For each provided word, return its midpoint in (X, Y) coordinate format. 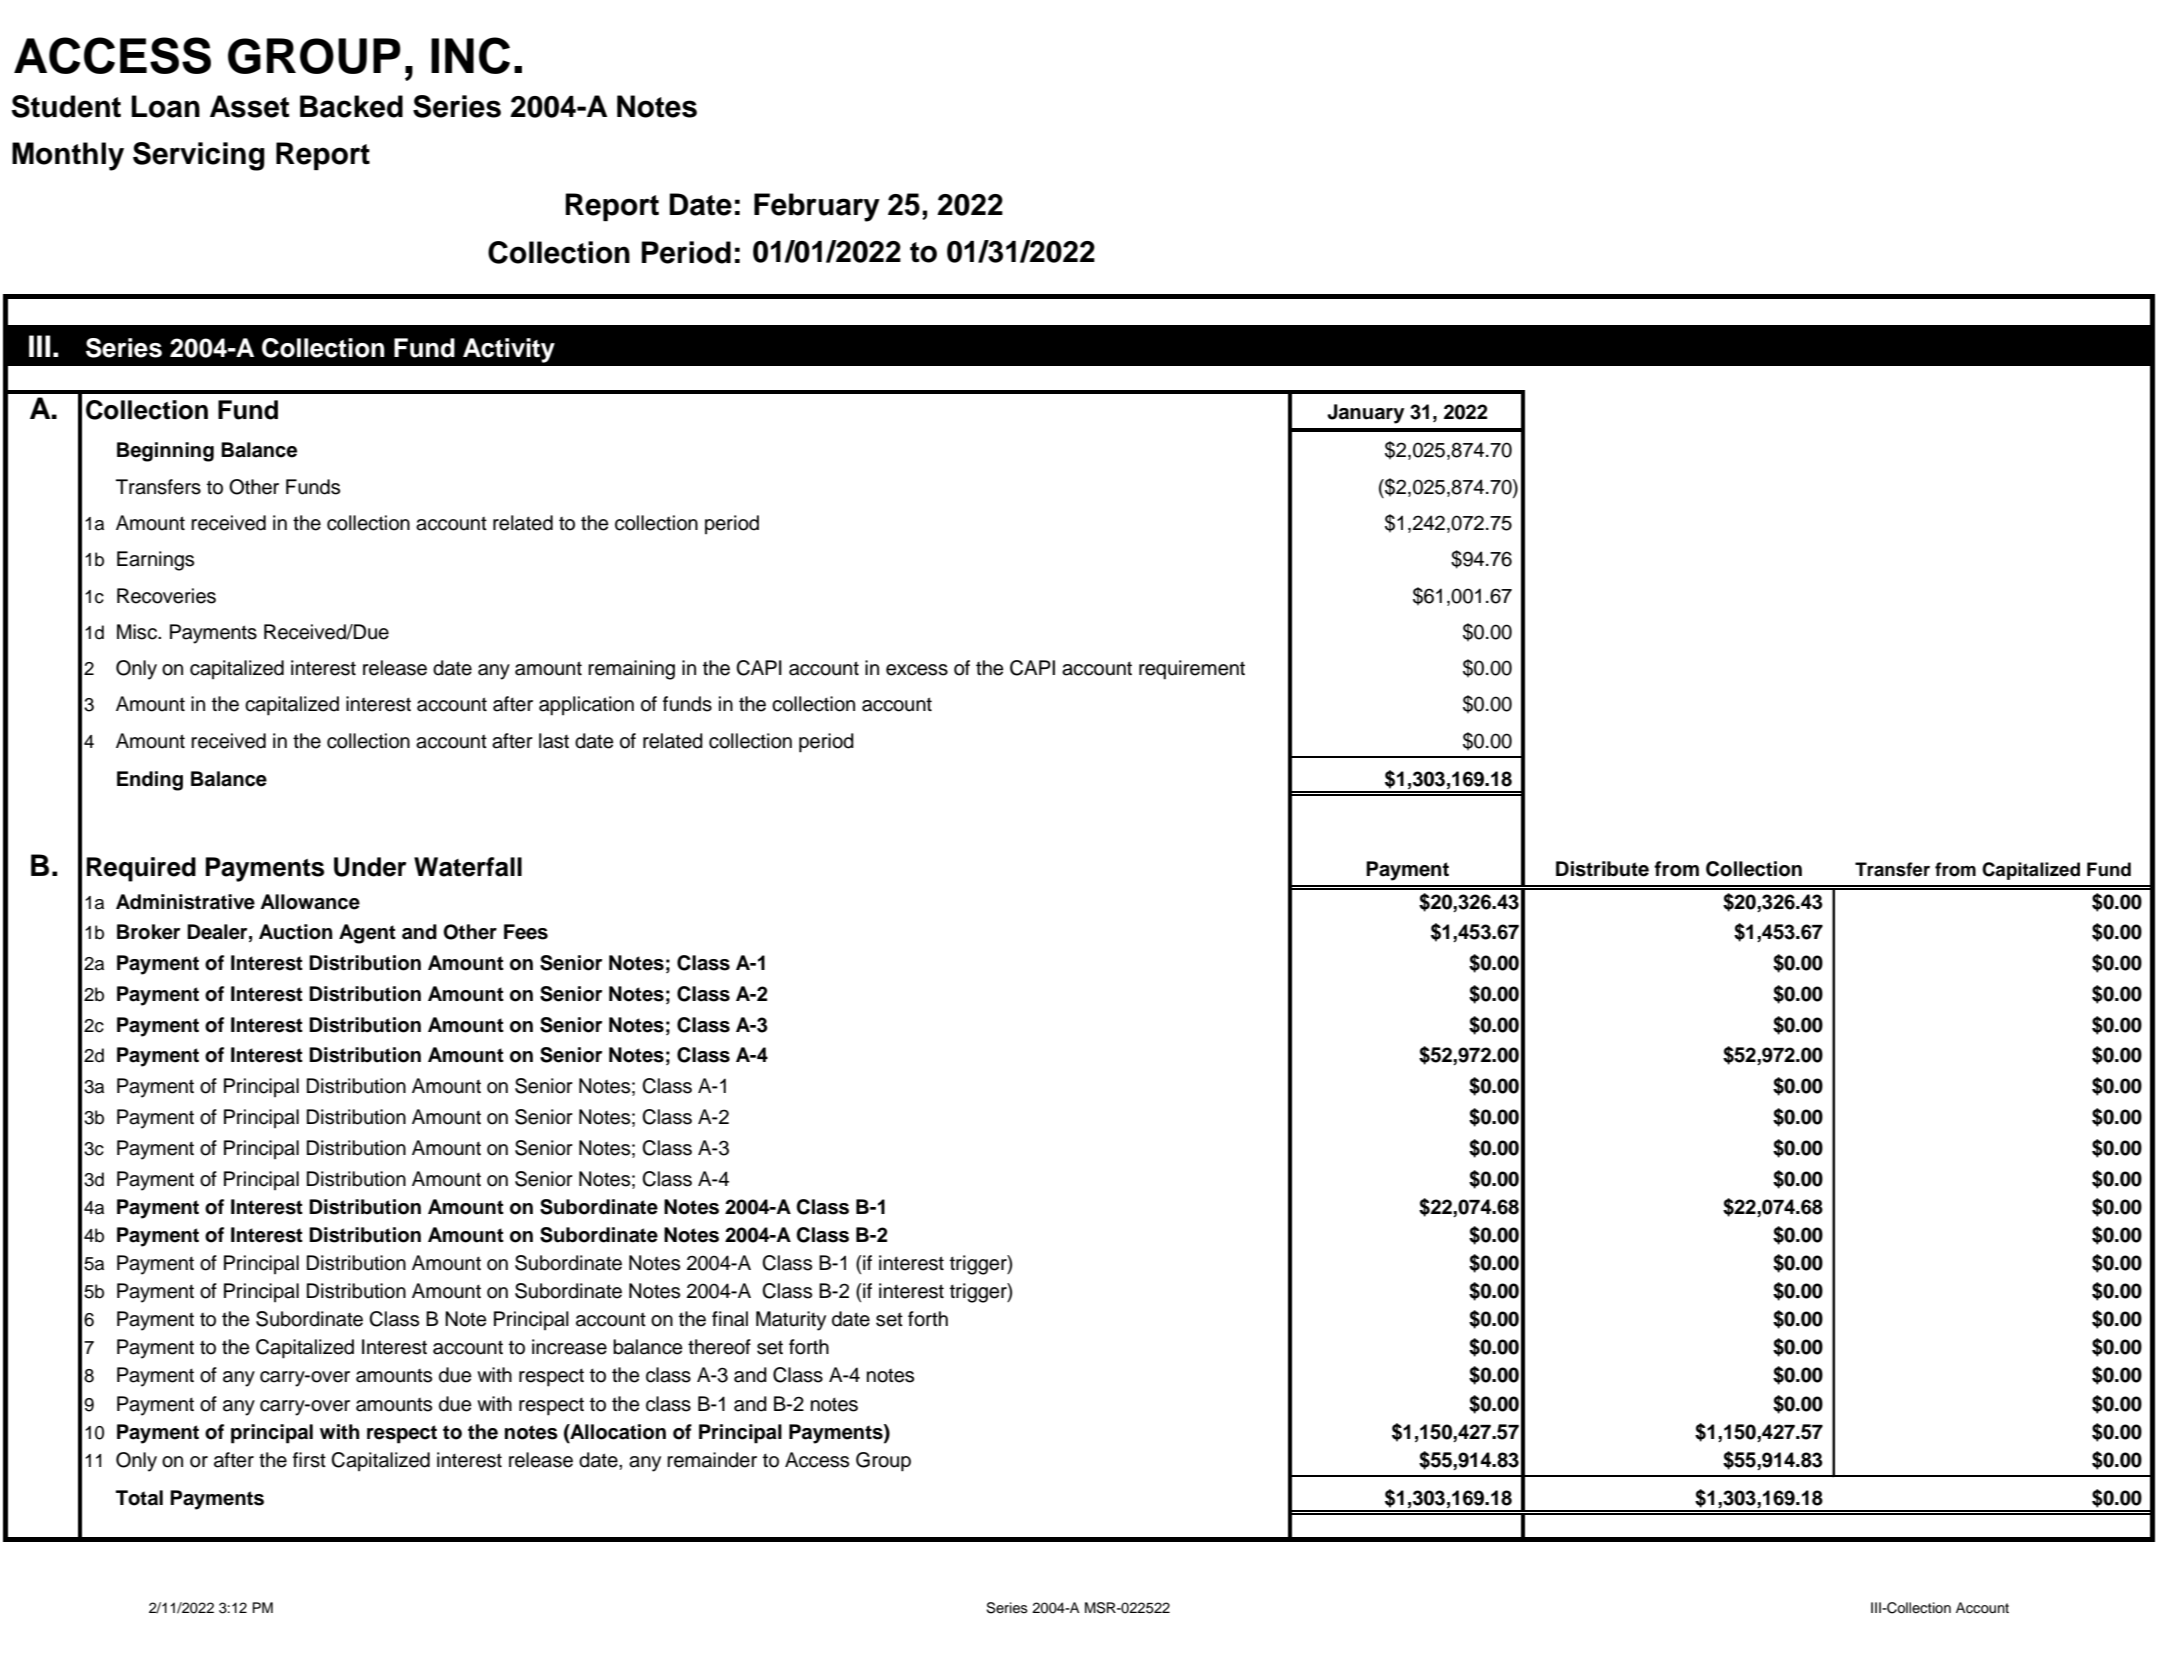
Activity (509, 350)
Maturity (791, 1321)
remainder (712, 1460)
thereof (719, 1347)
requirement (1192, 670)
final (730, 1319)
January (1365, 414)
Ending (150, 781)
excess (917, 670)
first (309, 1460)
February (817, 207)
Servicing (199, 156)
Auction (295, 932)
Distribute (1602, 869)
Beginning (165, 452)
